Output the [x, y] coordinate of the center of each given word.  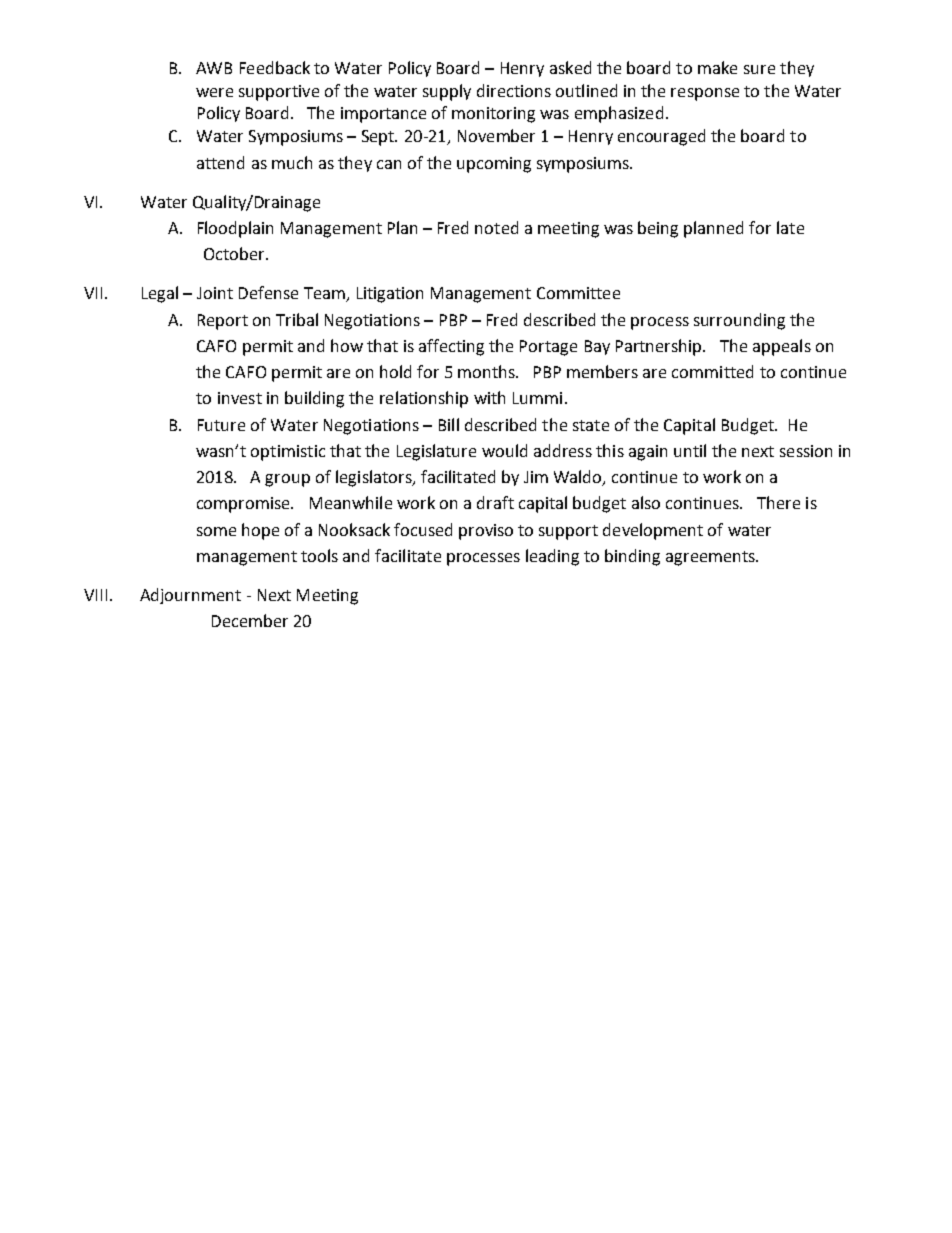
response [705, 94]
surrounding [739, 321]
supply [447, 92]
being [658, 229]
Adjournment [190, 596]
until [690, 450]
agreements [712, 558]
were [214, 92]
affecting [451, 347]
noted [496, 227]
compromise [244, 505]
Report [223, 322]
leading [552, 557]
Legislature [436, 452]
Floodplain [235, 229]
